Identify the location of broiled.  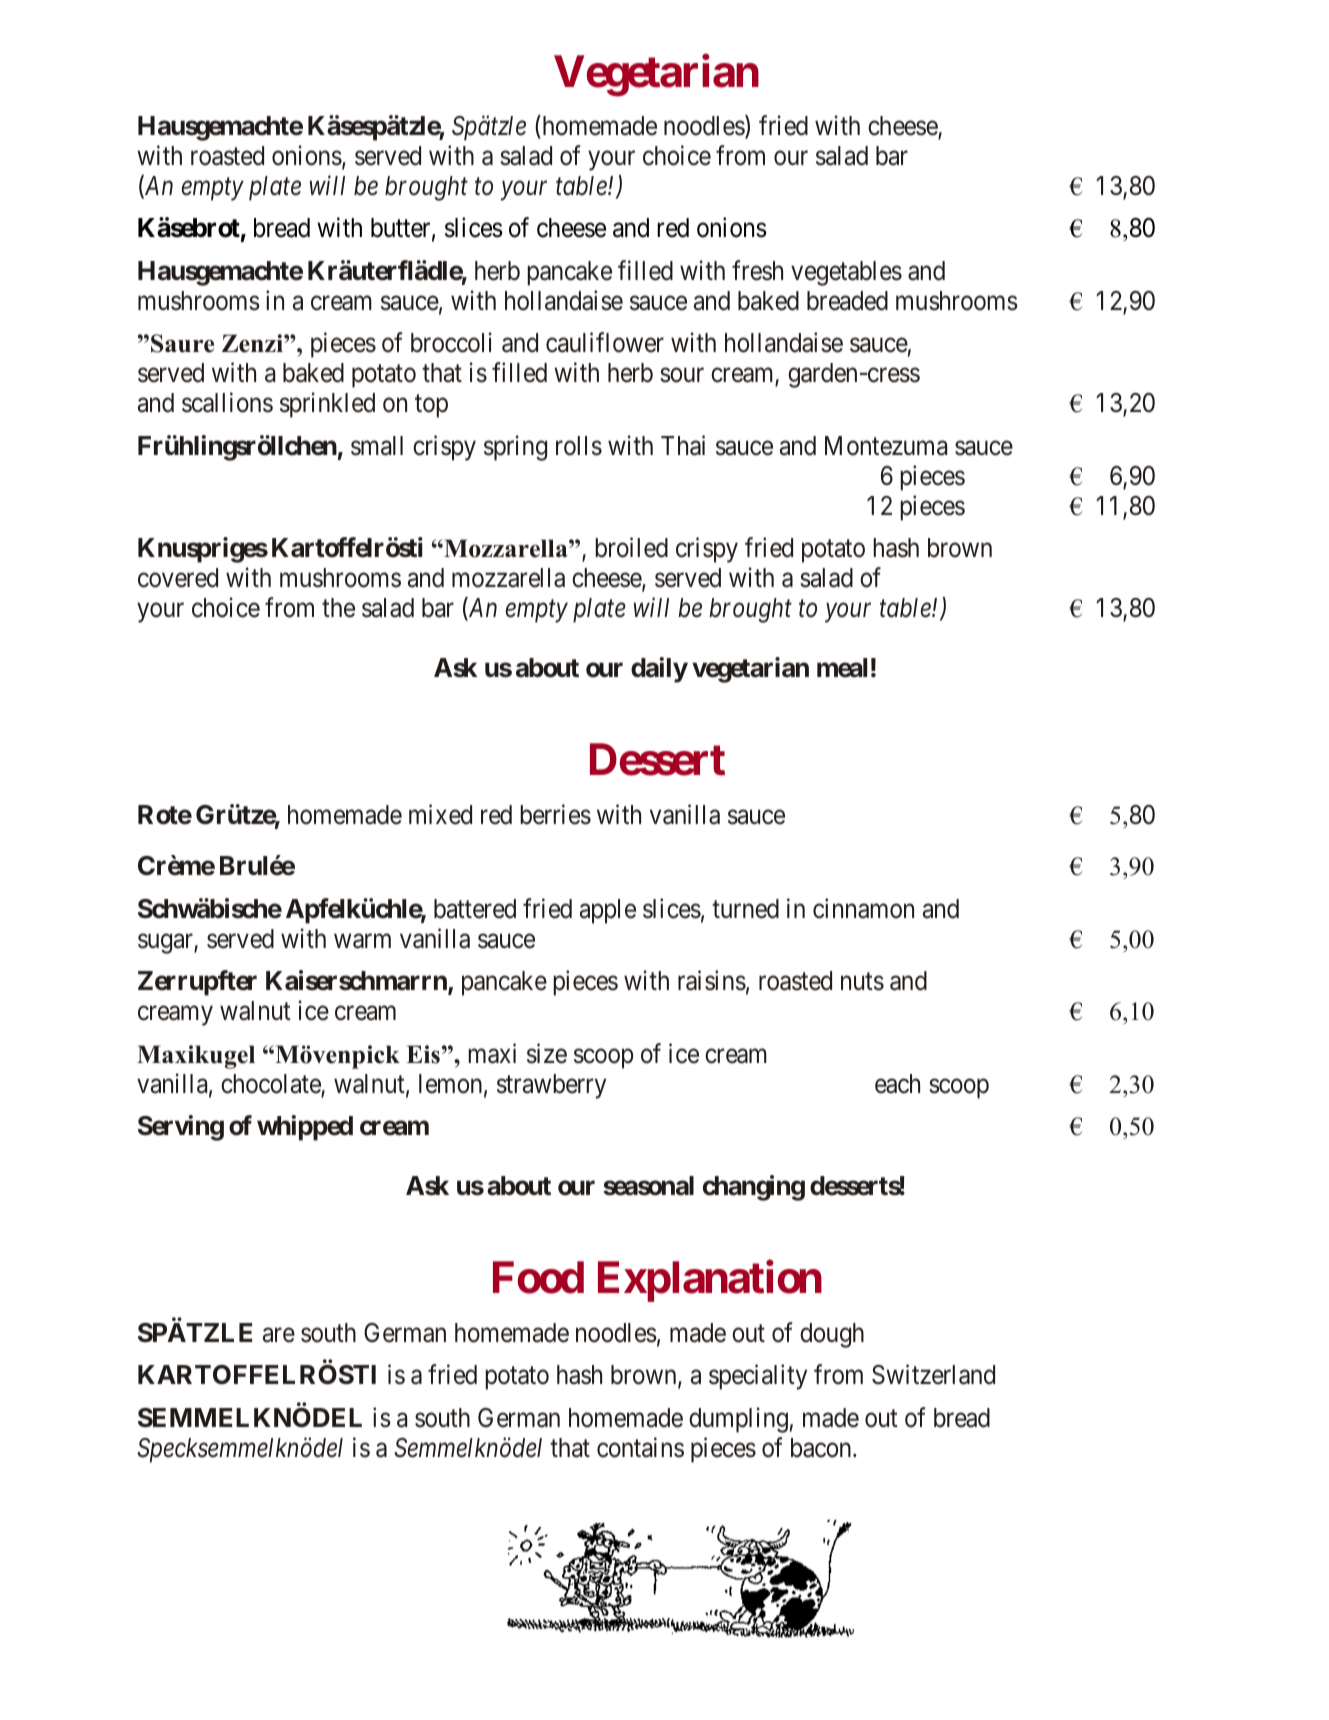
(631, 547).
